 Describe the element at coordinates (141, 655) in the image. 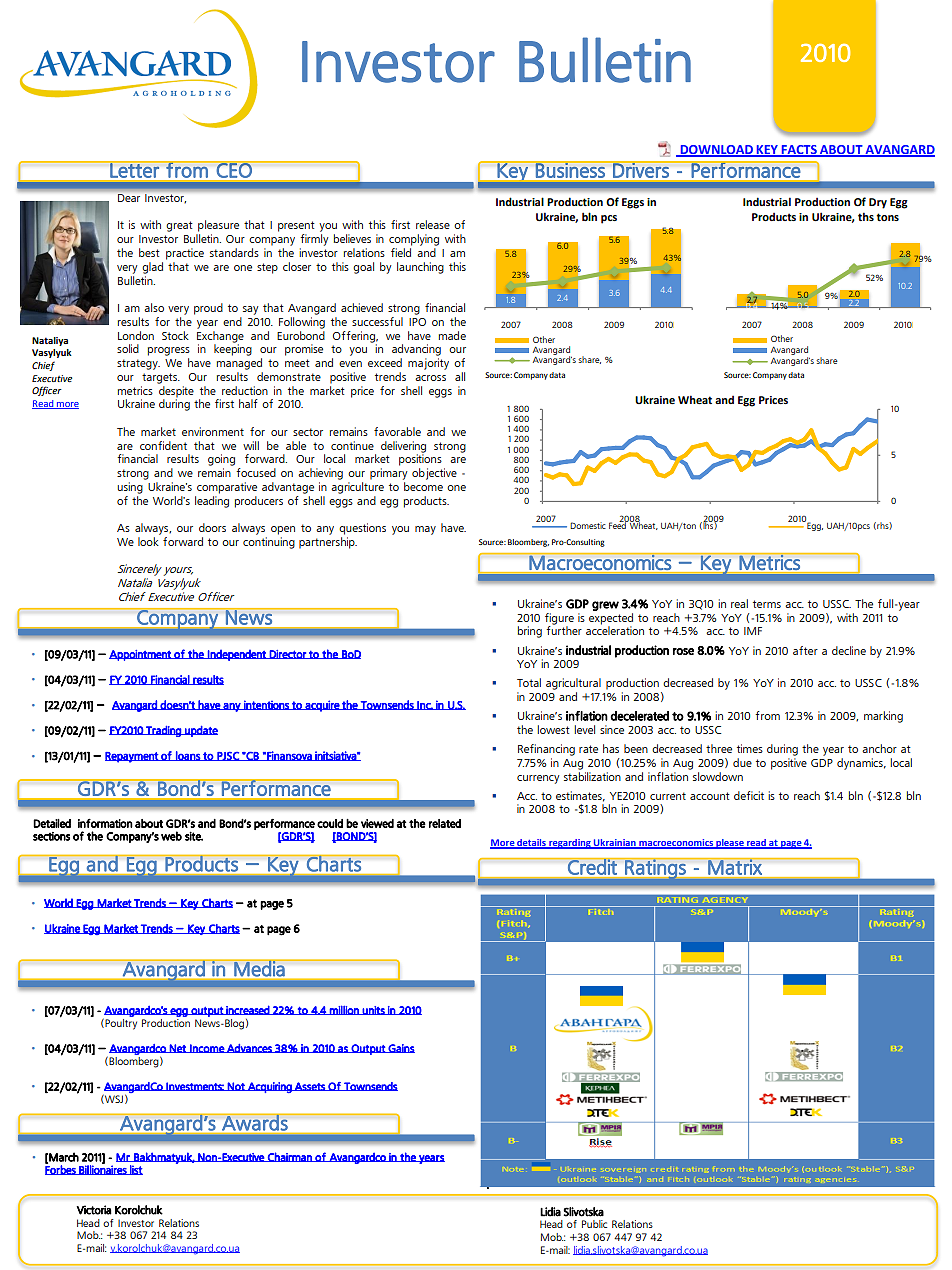

I see `Appointment` at that location.
